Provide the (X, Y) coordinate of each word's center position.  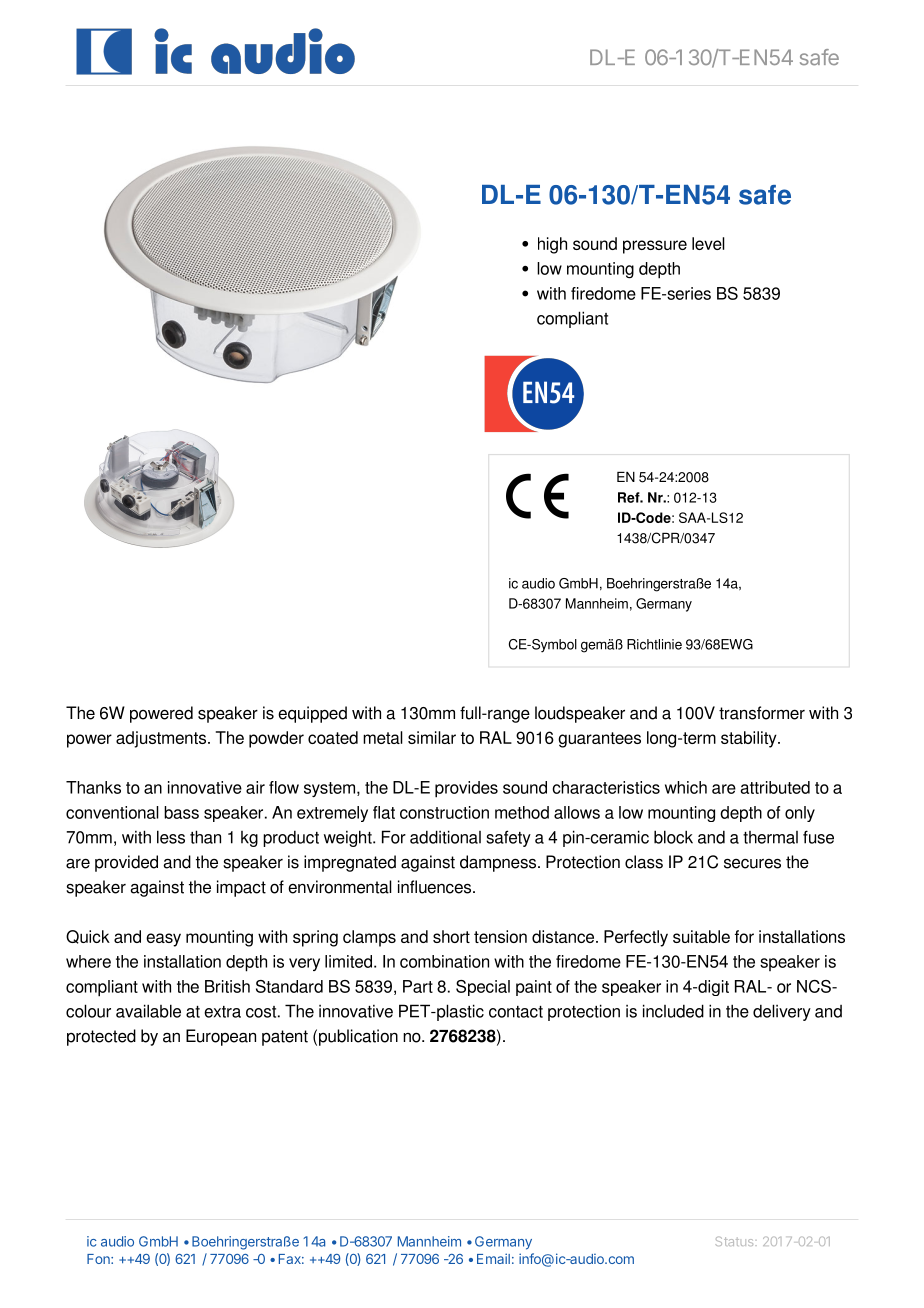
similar (432, 737)
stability (750, 739)
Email (493, 1258)
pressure (655, 247)
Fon (99, 1259)
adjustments (162, 739)
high (552, 245)
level (708, 243)
